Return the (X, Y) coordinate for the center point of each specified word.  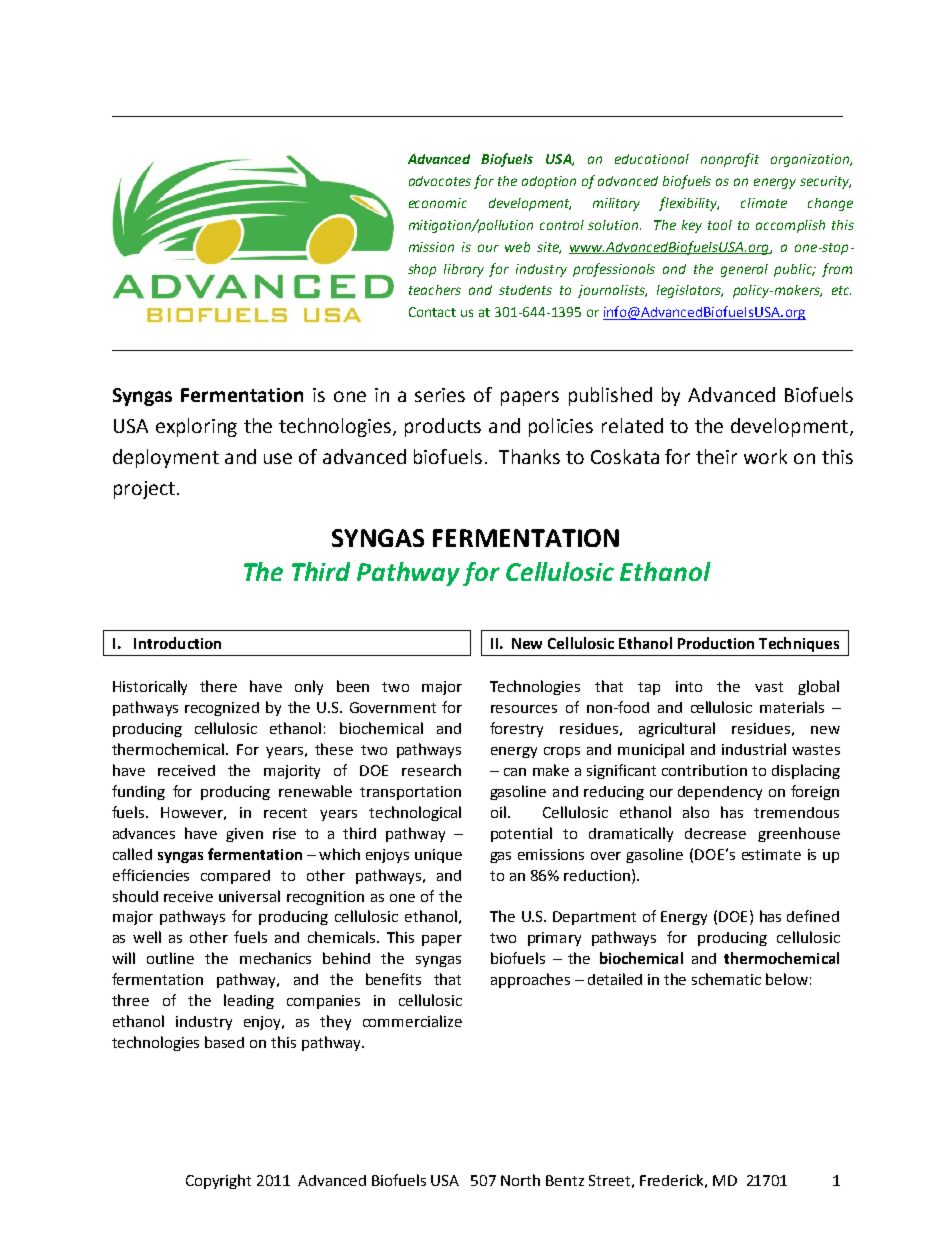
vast (769, 687)
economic (438, 203)
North (520, 1180)
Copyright (218, 1181)
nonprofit (730, 160)
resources (524, 709)
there (218, 686)
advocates (440, 181)
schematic (726, 979)
